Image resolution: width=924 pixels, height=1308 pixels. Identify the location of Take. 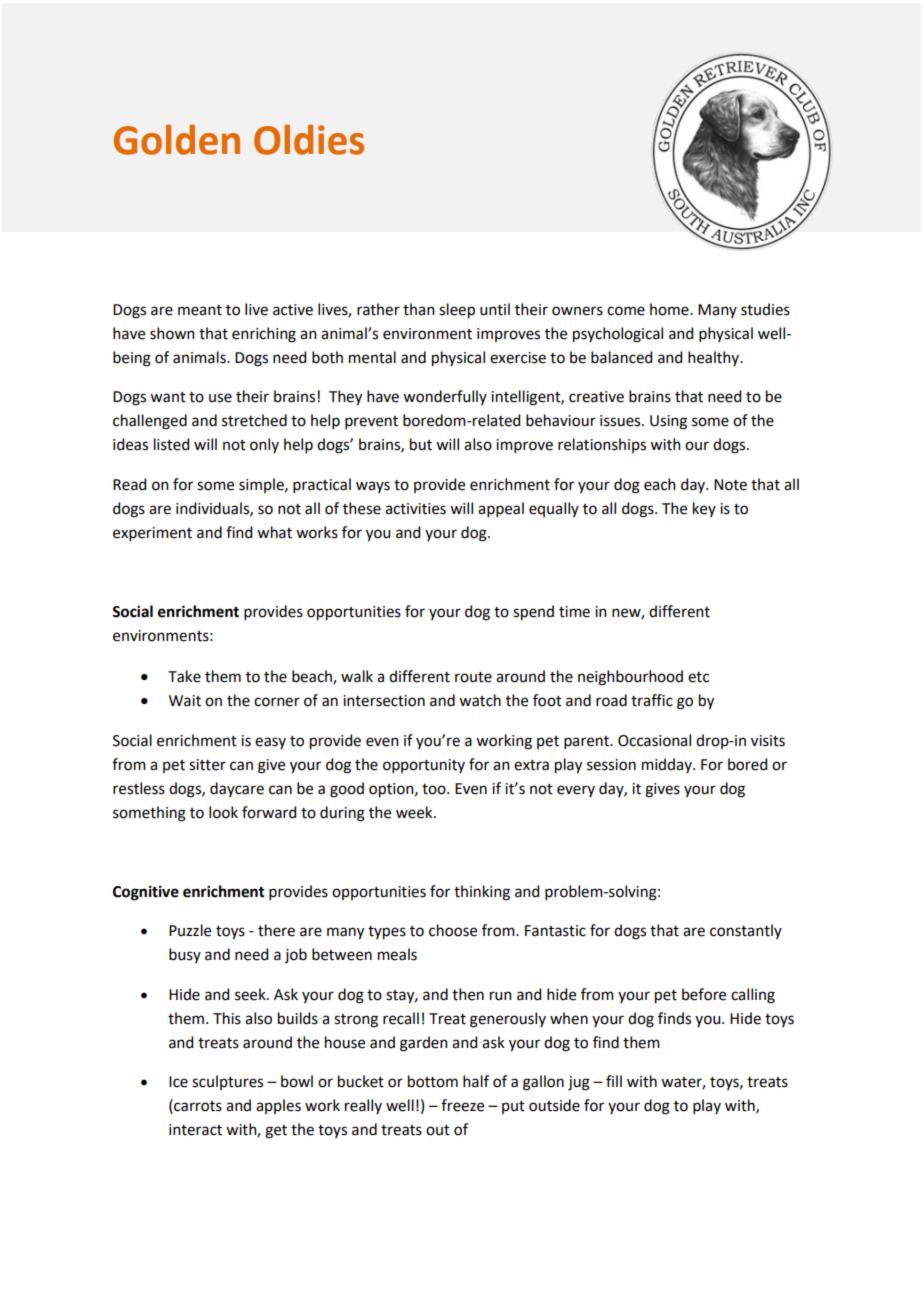
(184, 676).
